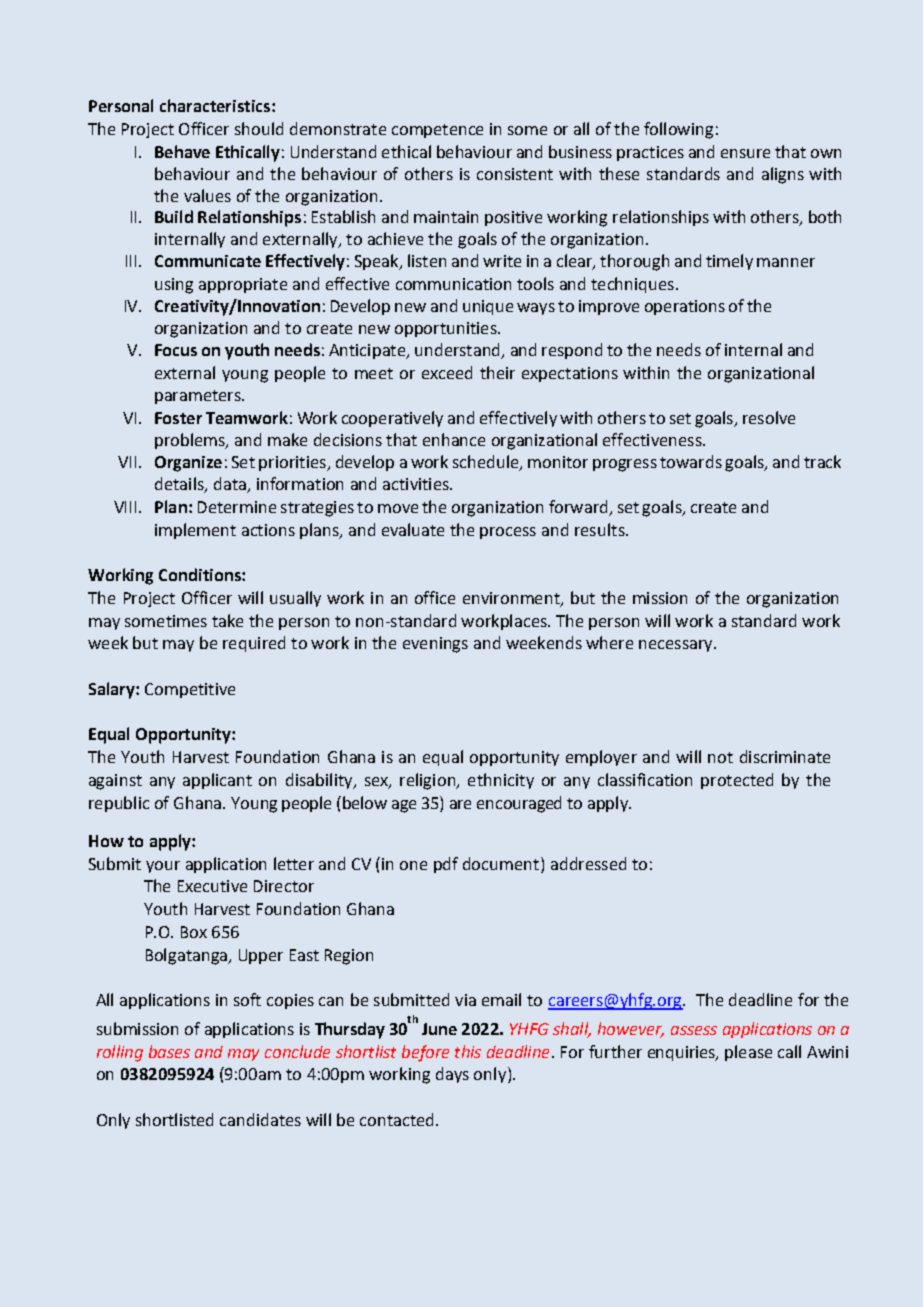 The width and height of the screenshot is (924, 1307). Describe the element at coordinates (677, 646) in the screenshot. I see `necessary` at that location.
